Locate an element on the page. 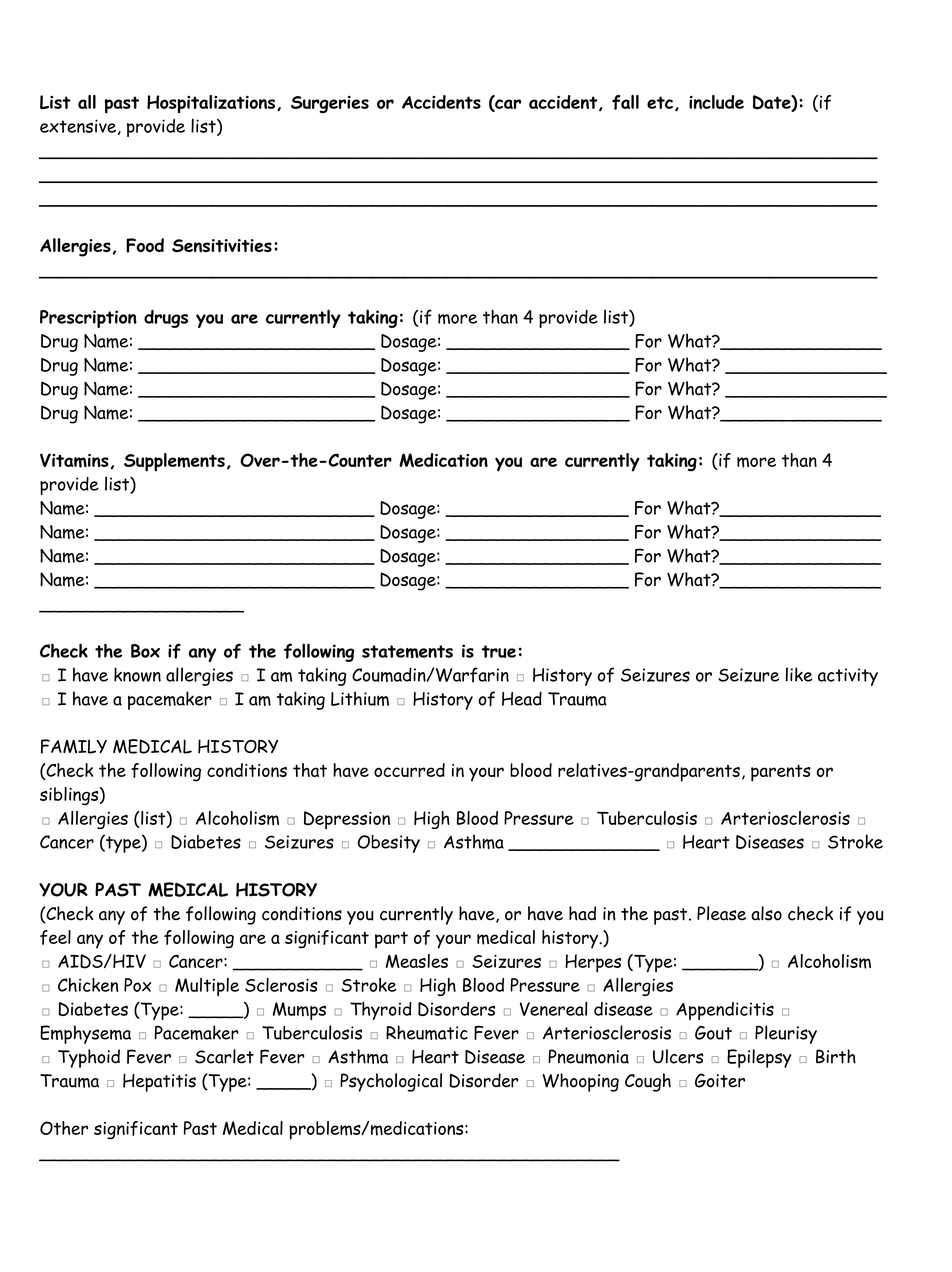  Hepatitis is located at coordinates (159, 1083).
